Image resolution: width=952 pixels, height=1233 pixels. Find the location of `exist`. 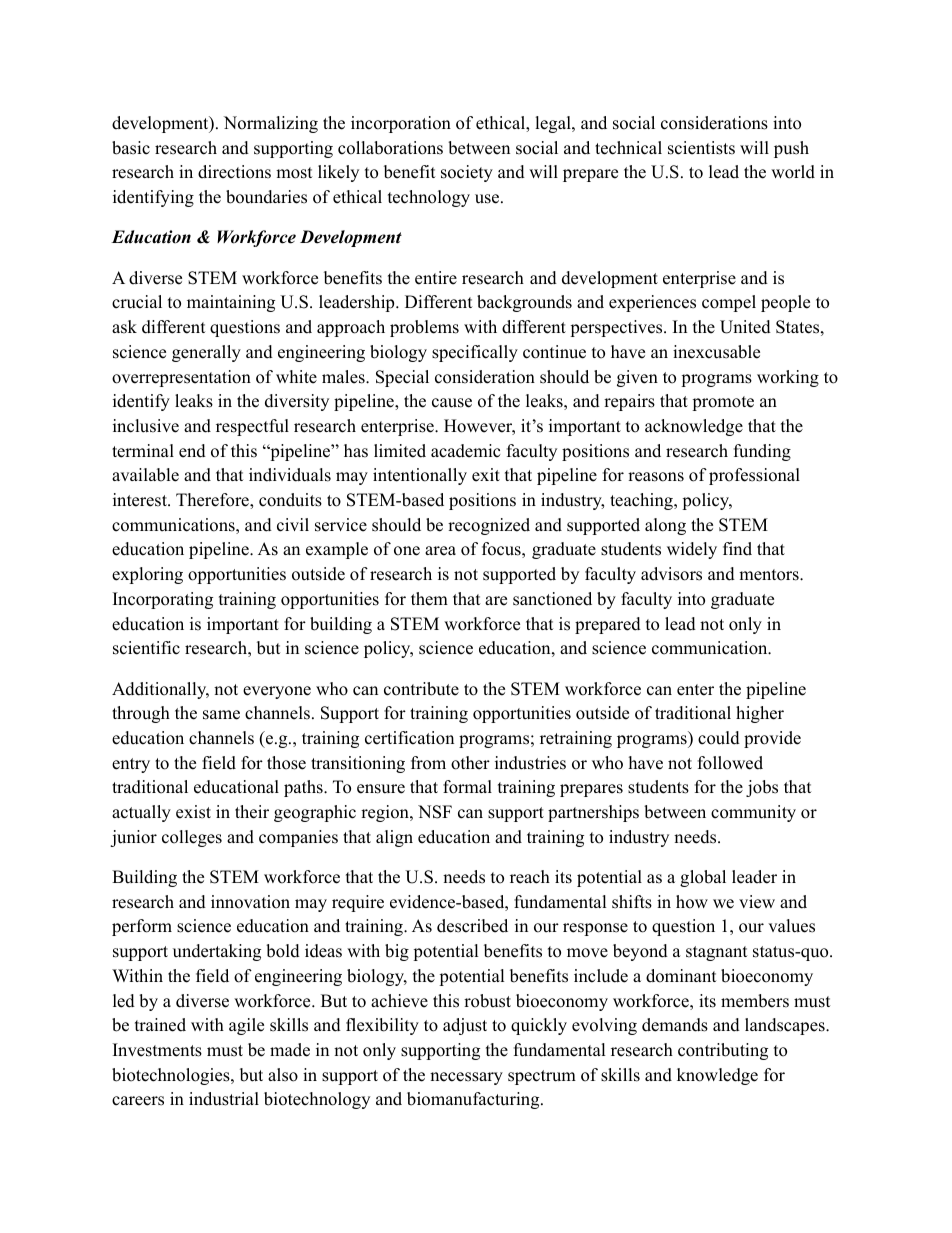

exist is located at coordinates (193, 812).
